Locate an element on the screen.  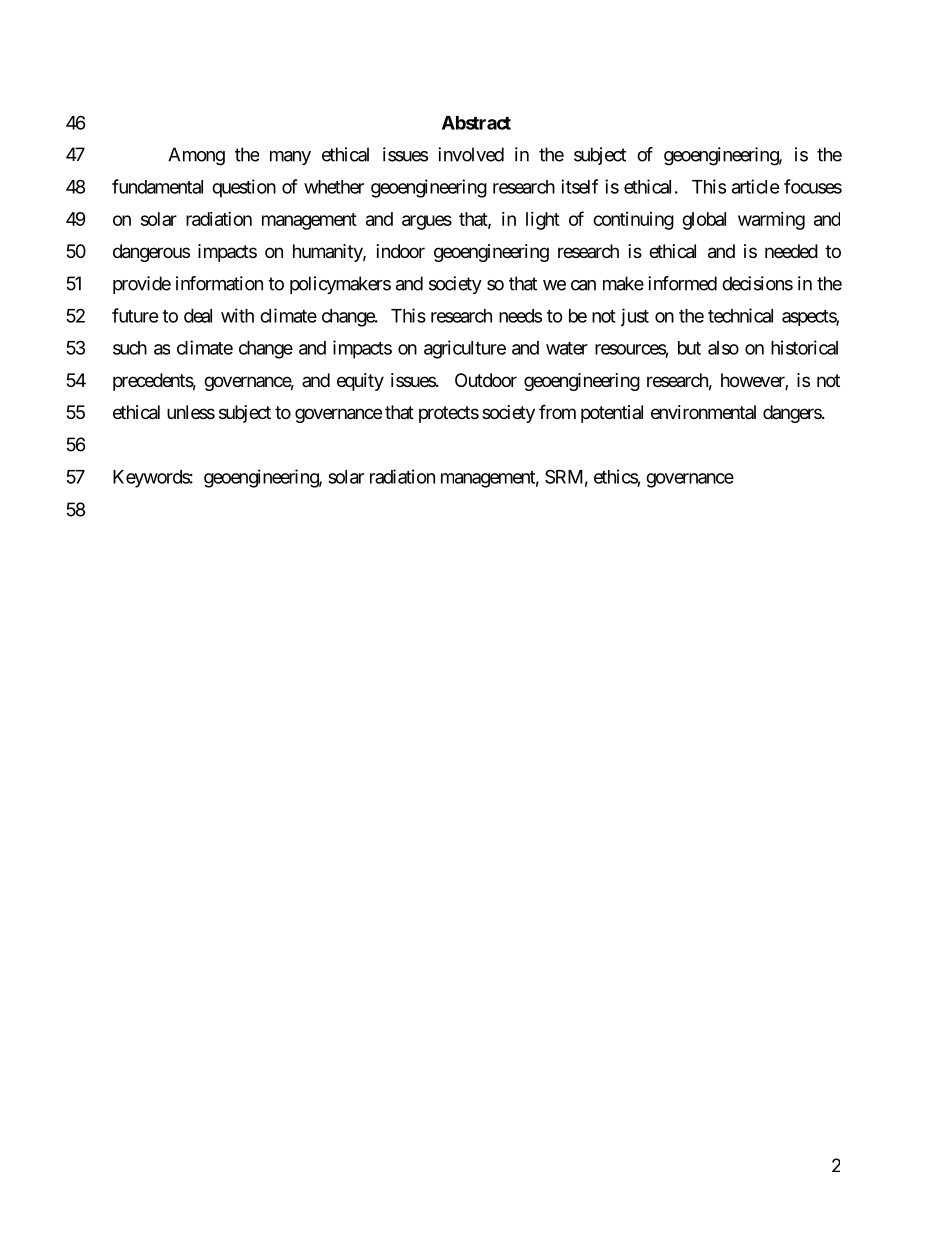
deal is located at coordinates (198, 316).
